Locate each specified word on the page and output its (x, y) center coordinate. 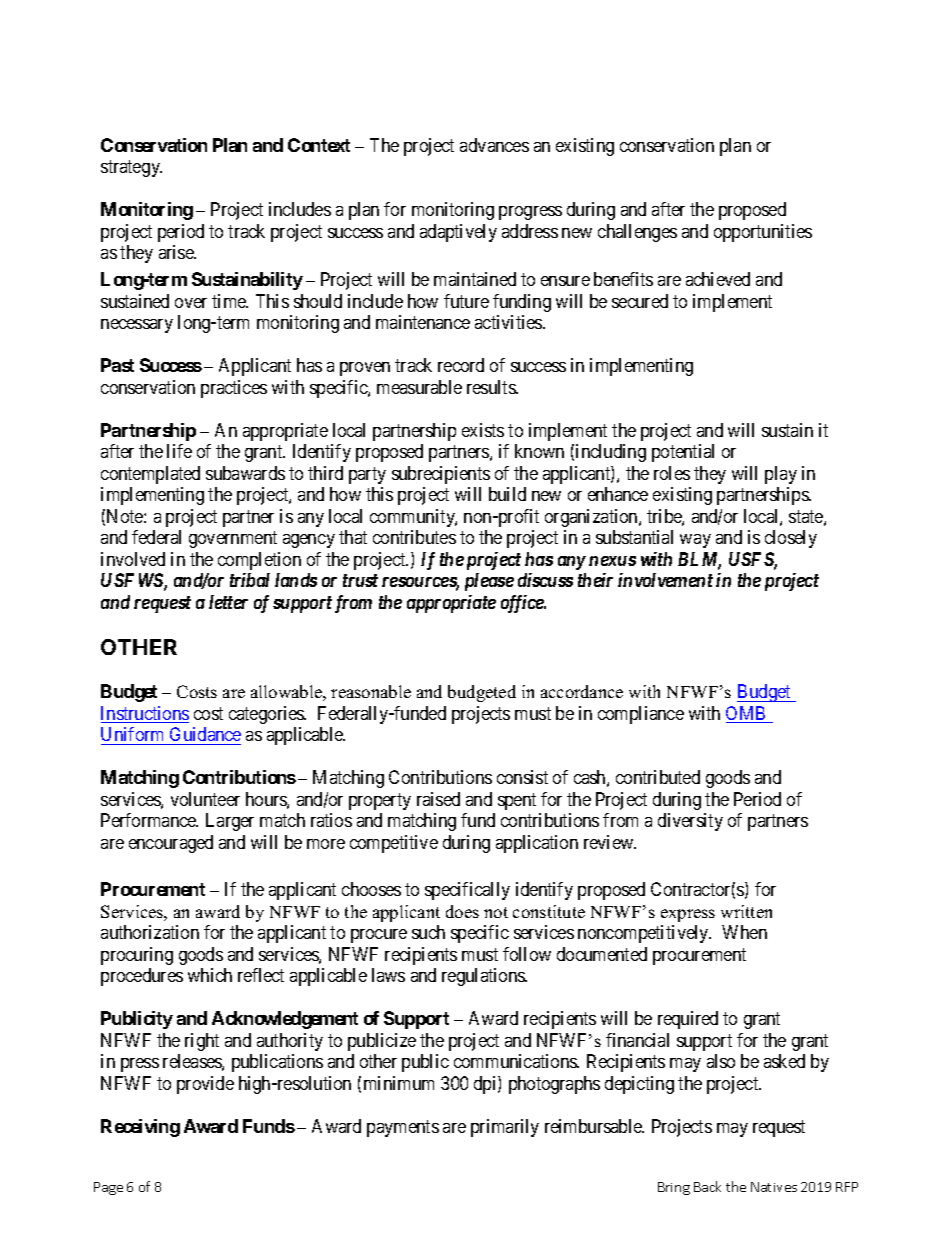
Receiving (140, 1128)
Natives (774, 1187)
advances (494, 145)
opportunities (763, 233)
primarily (505, 1128)
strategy (131, 168)
